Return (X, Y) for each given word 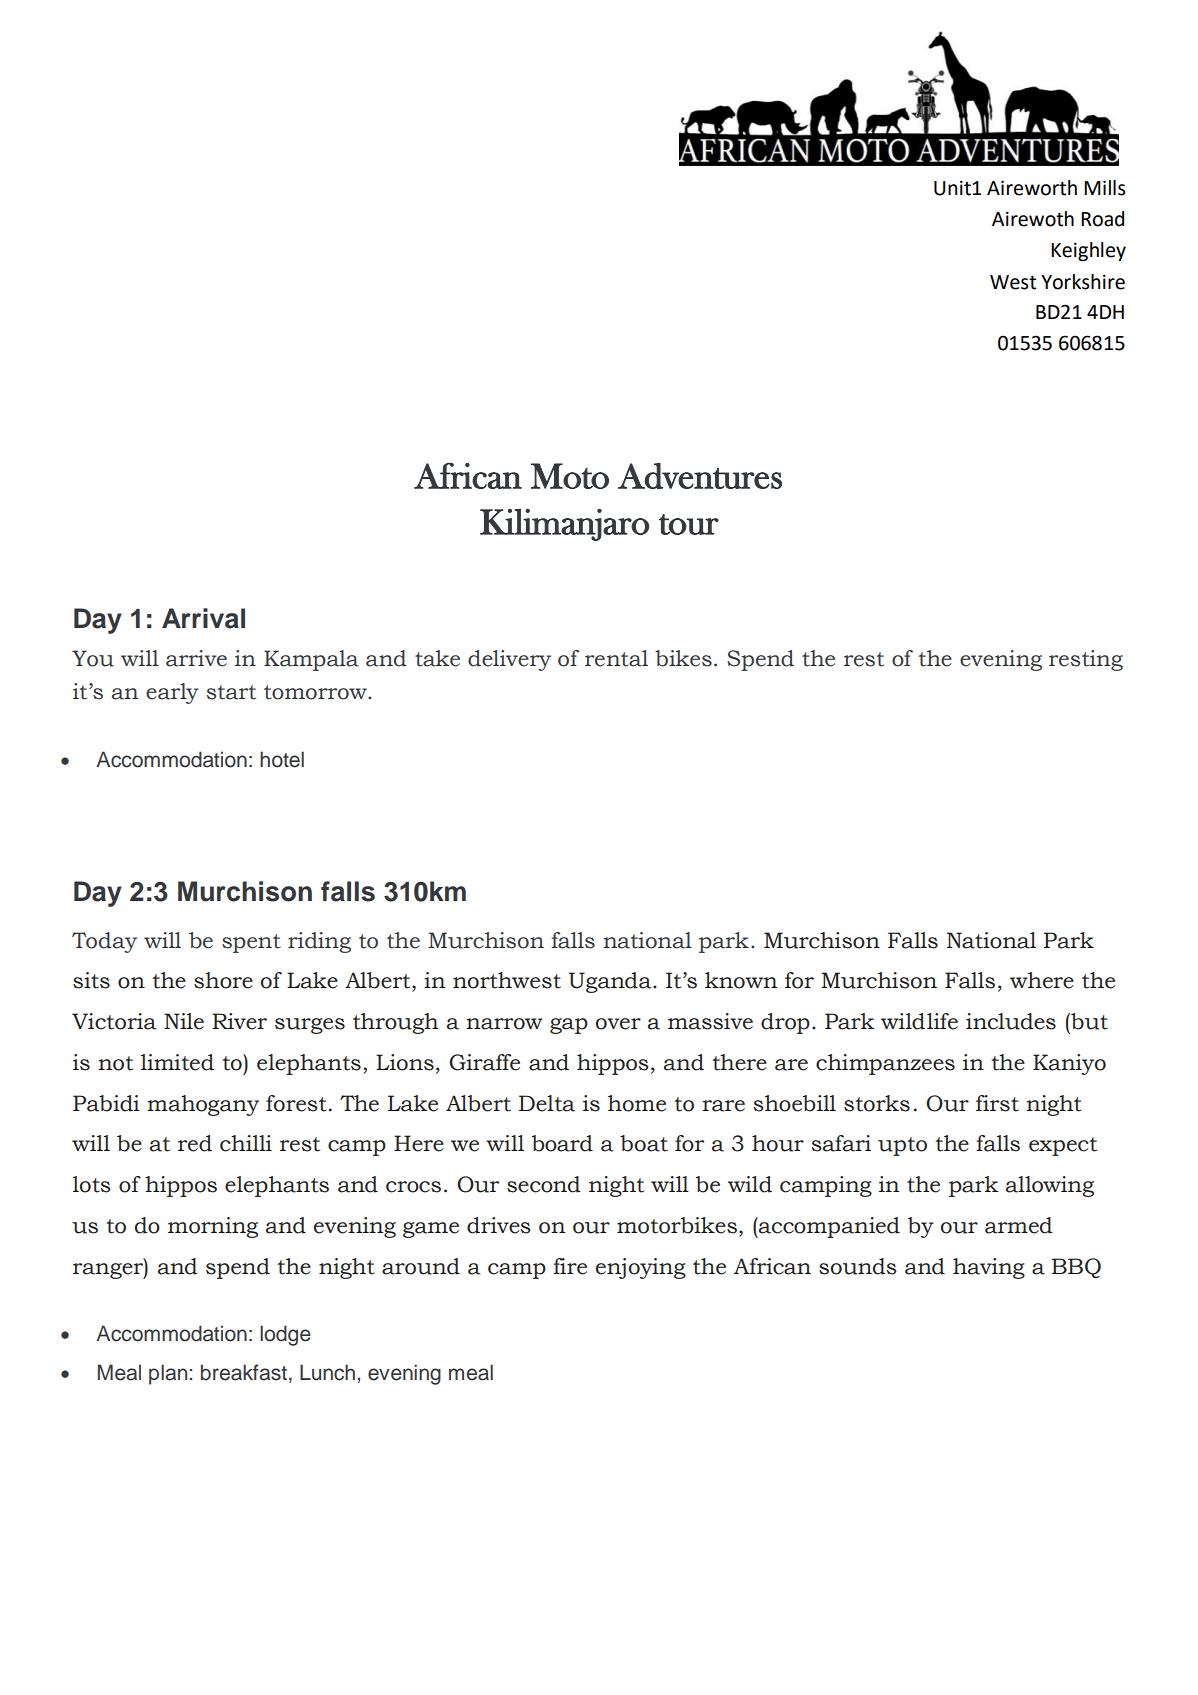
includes (1011, 1021)
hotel (282, 759)
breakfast (244, 1372)
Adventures (700, 476)
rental (616, 658)
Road (1102, 219)
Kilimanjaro (564, 524)
